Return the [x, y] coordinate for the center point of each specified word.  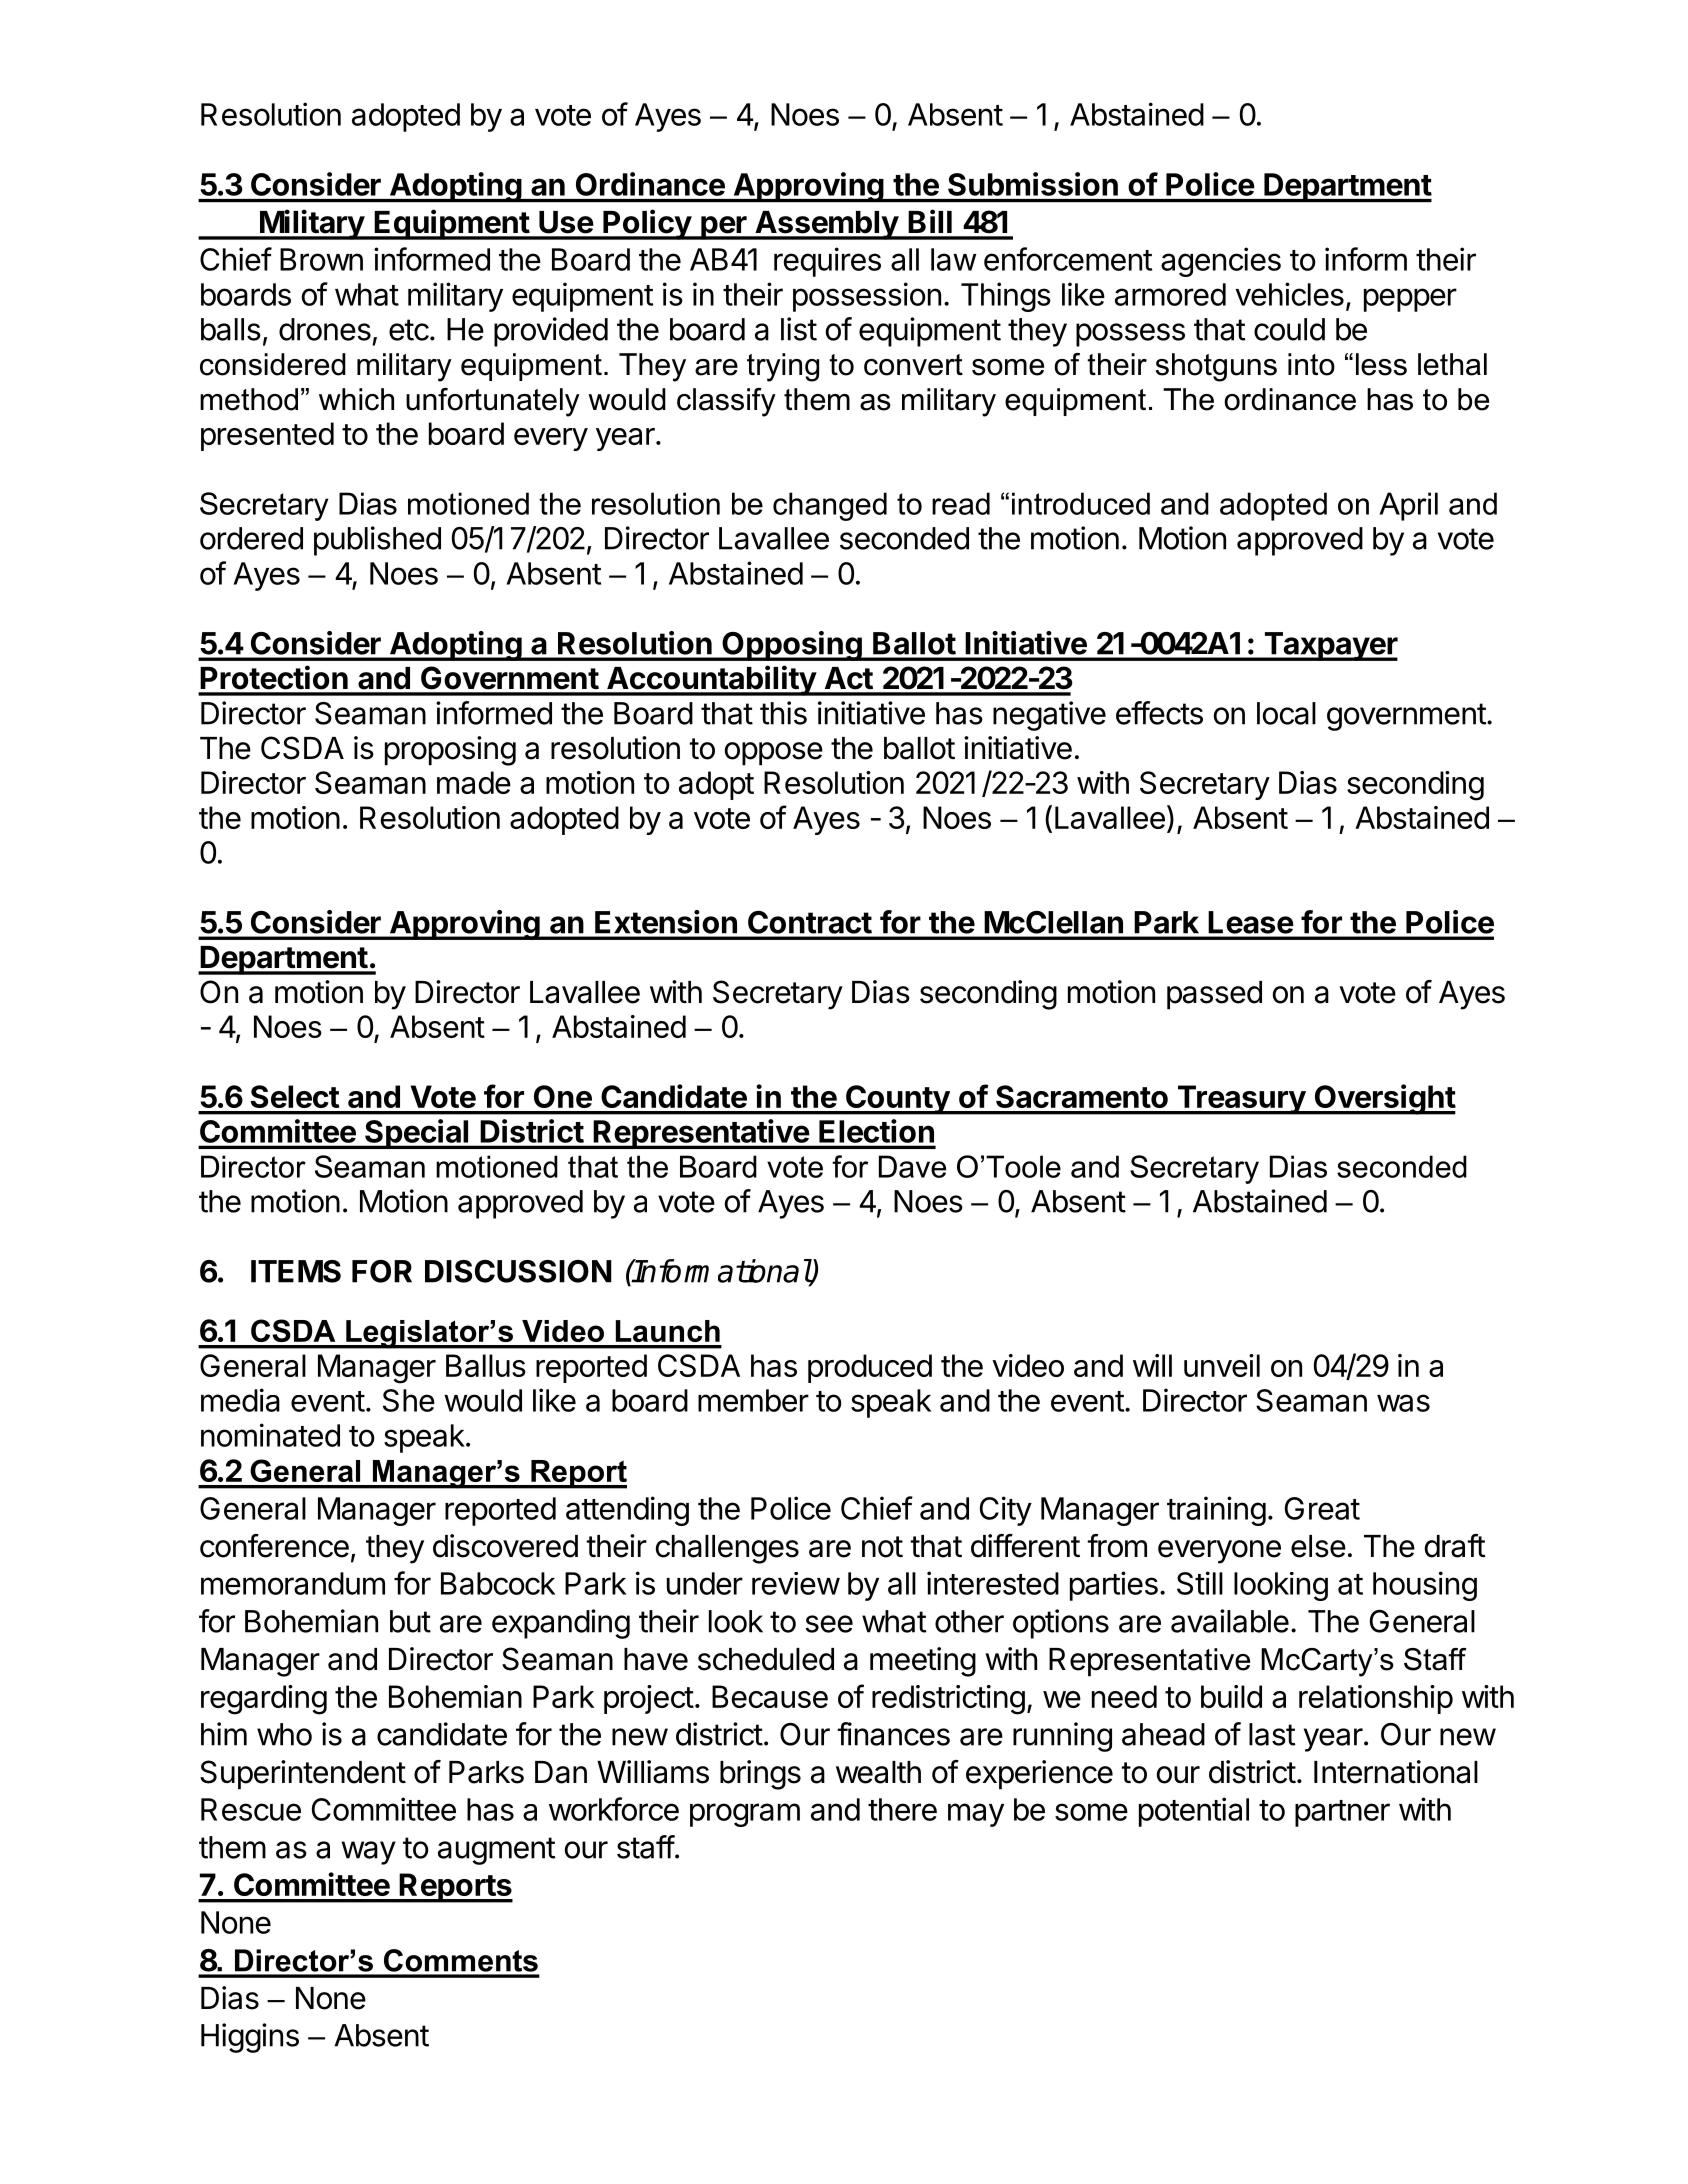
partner [1342, 1813]
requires [827, 262]
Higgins [250, 2038]
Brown [321, 259]
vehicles [1289, 294]
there [902, 1809]
